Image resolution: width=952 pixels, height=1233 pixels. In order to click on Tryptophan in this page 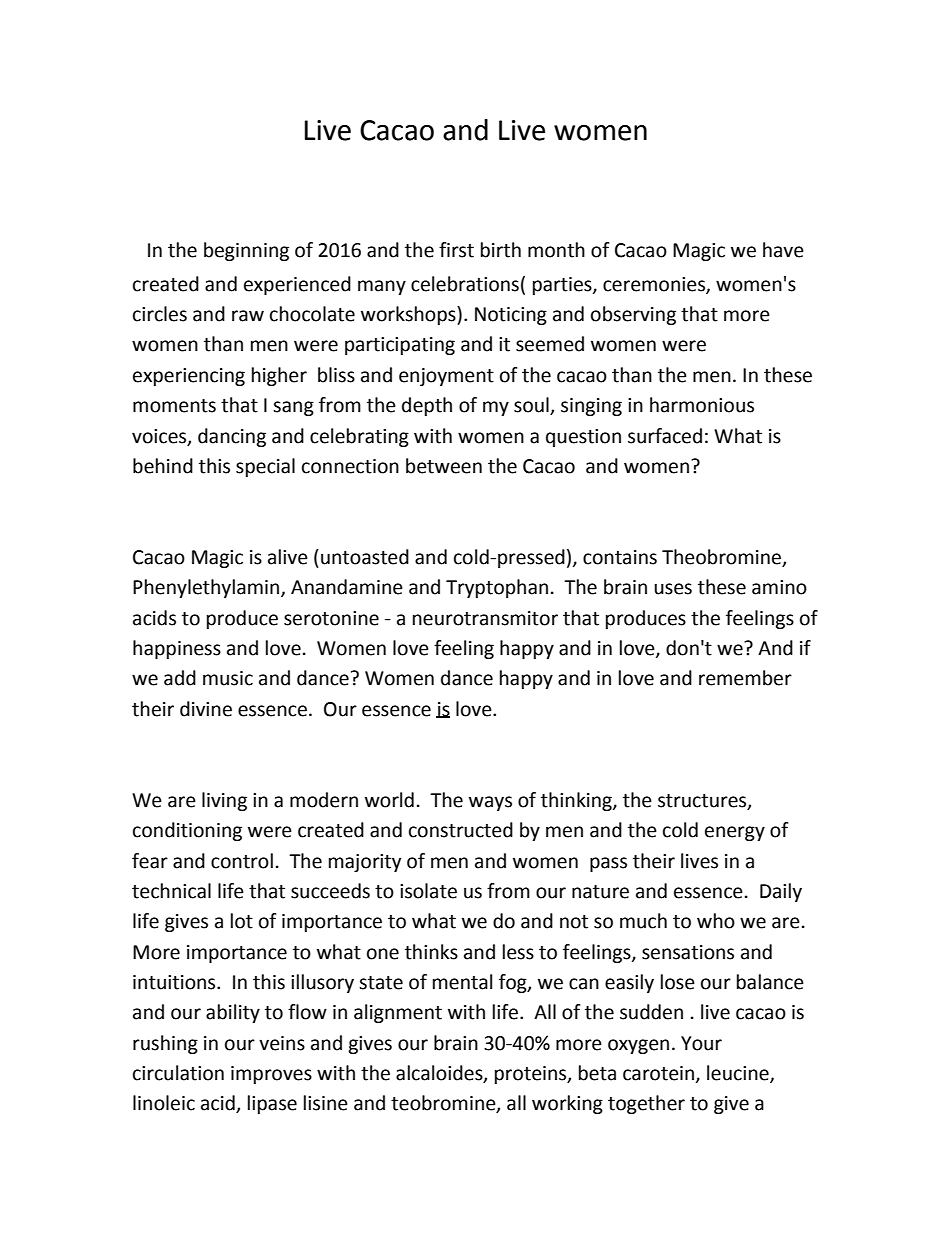, I will do `click(497, 588)`.
